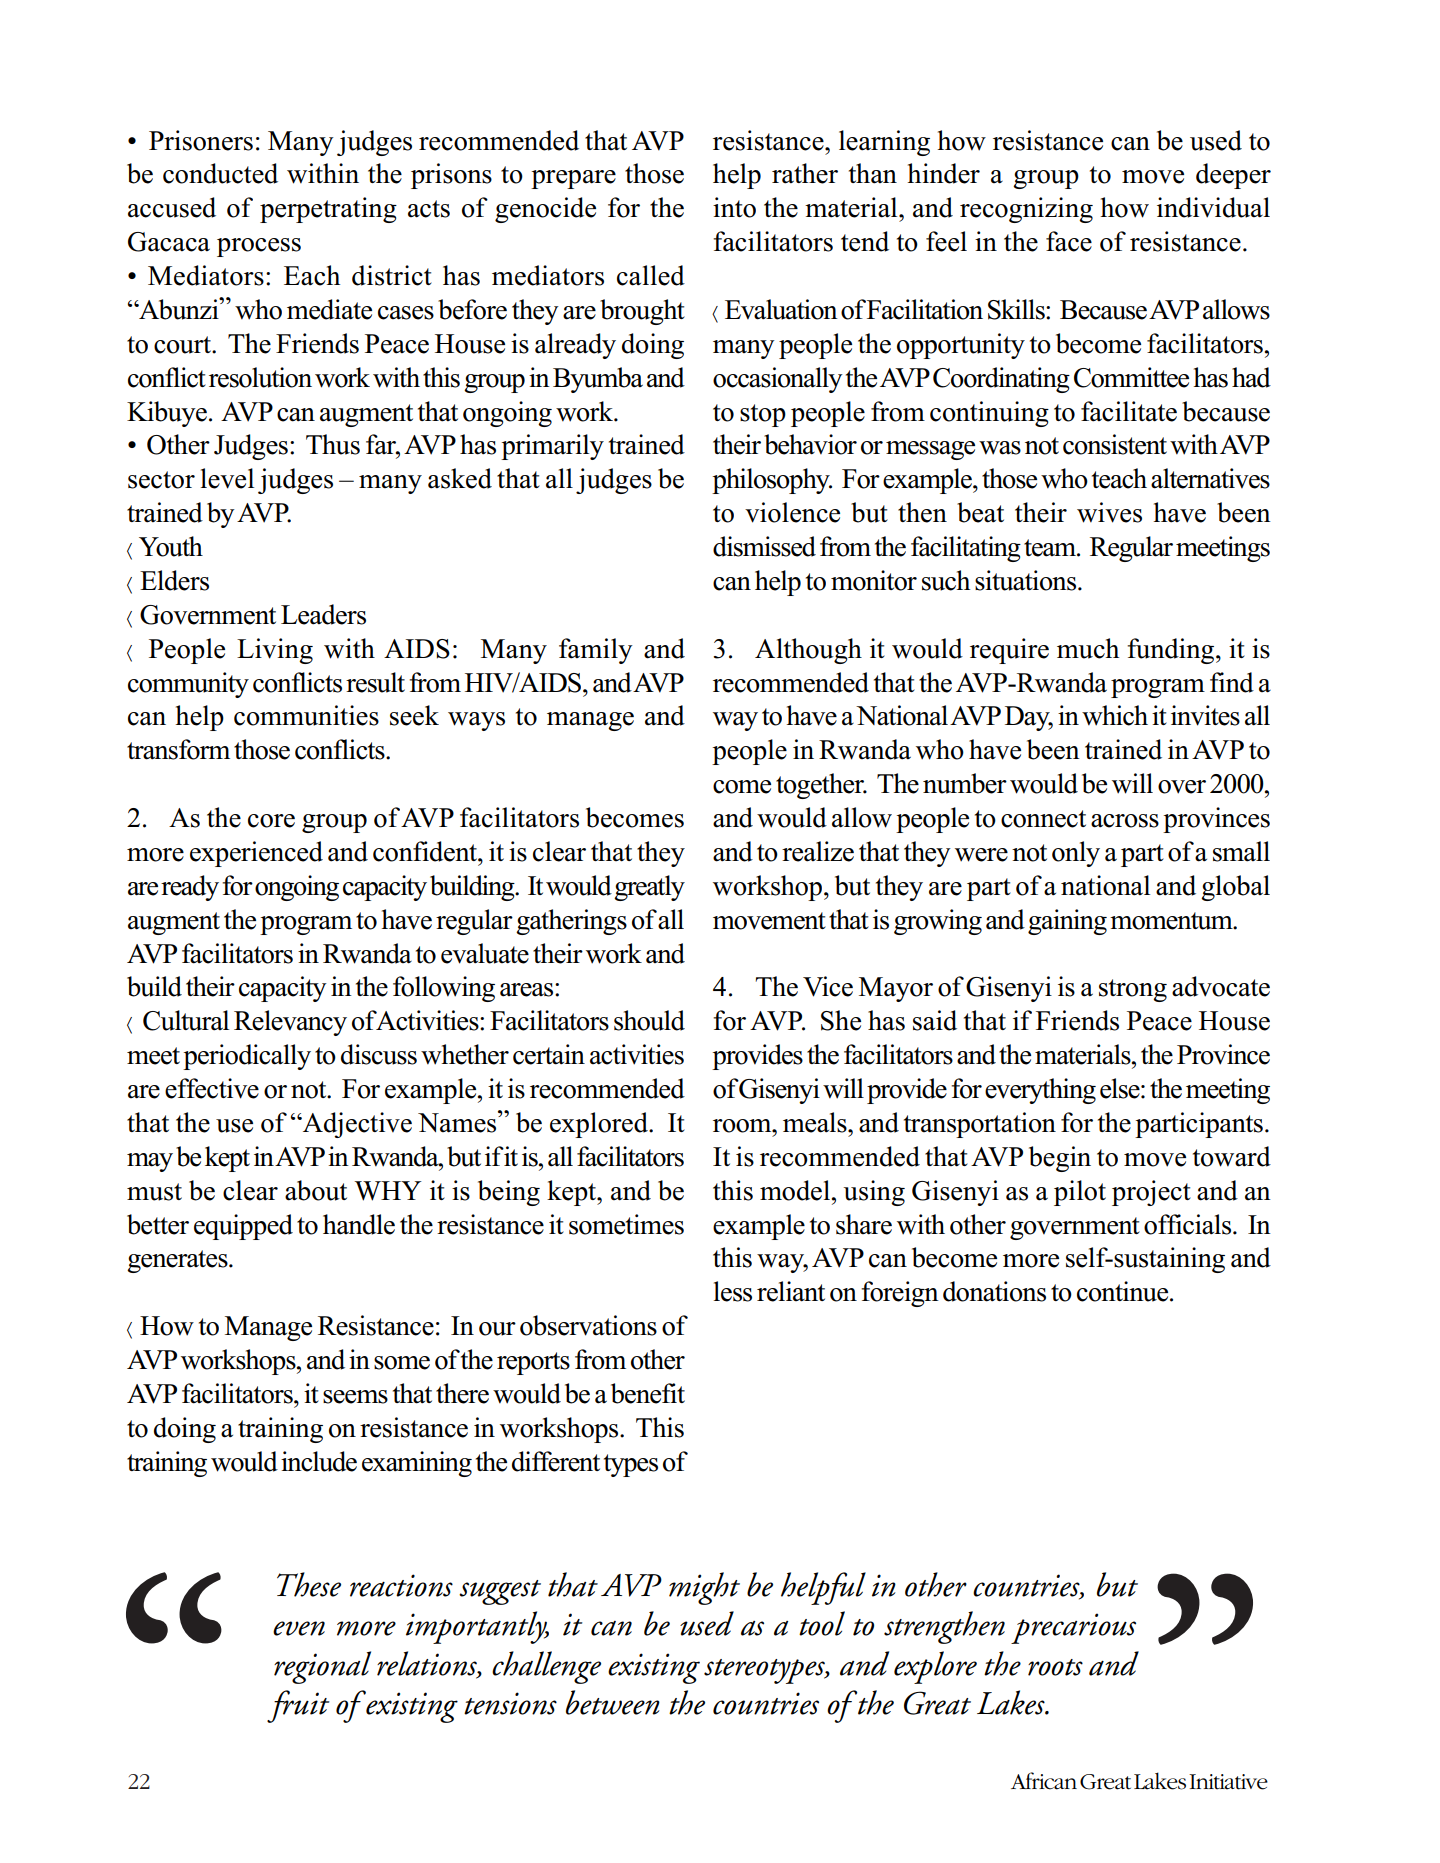  What do you see at coordinates (243, 1227) in the screenshot?
I see `equipped` at bounding box center [243, 1227].
